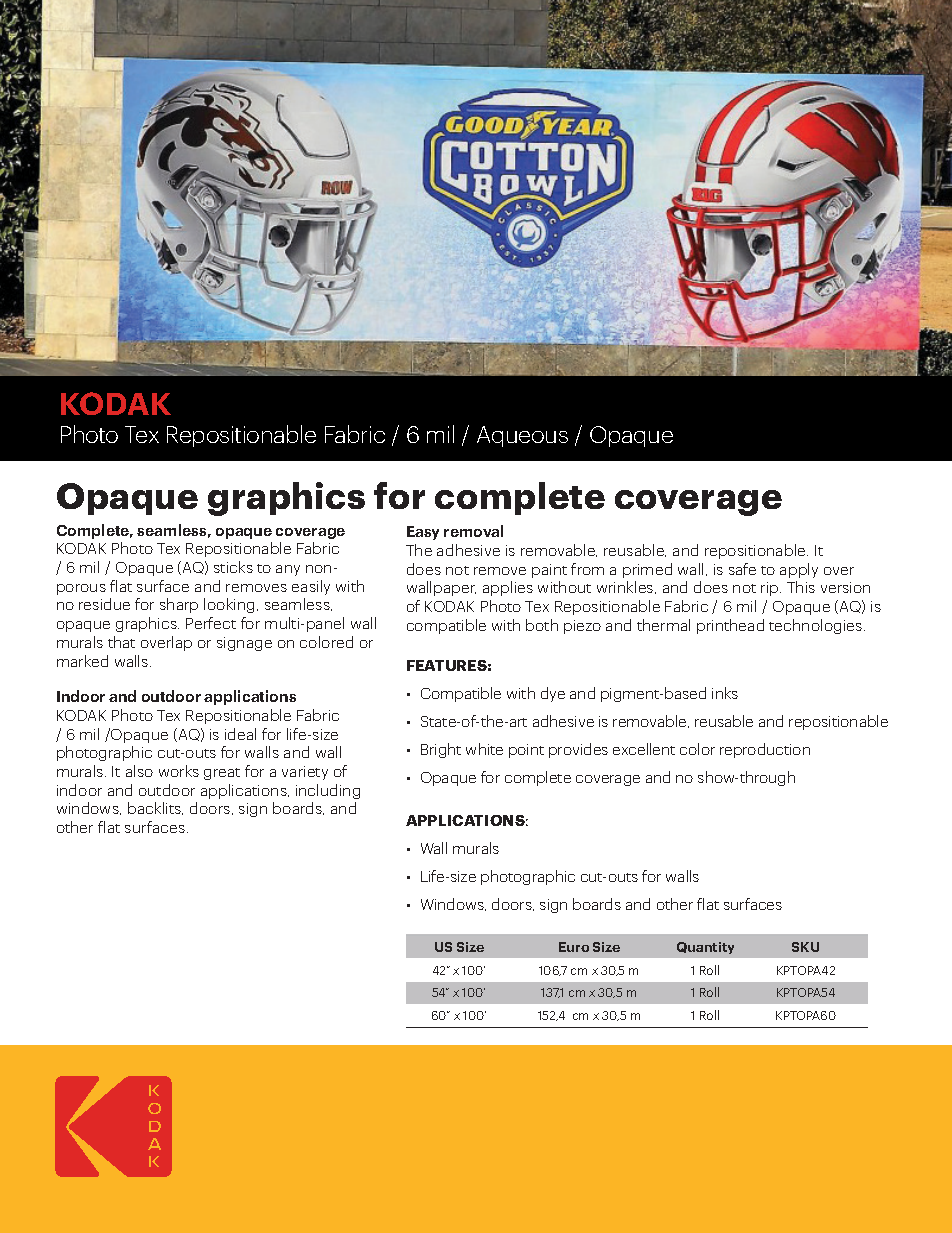 This page has width=952, height=1233. Describe the element at coordinates (553, 694) in the page. I see `dye` at that location.
